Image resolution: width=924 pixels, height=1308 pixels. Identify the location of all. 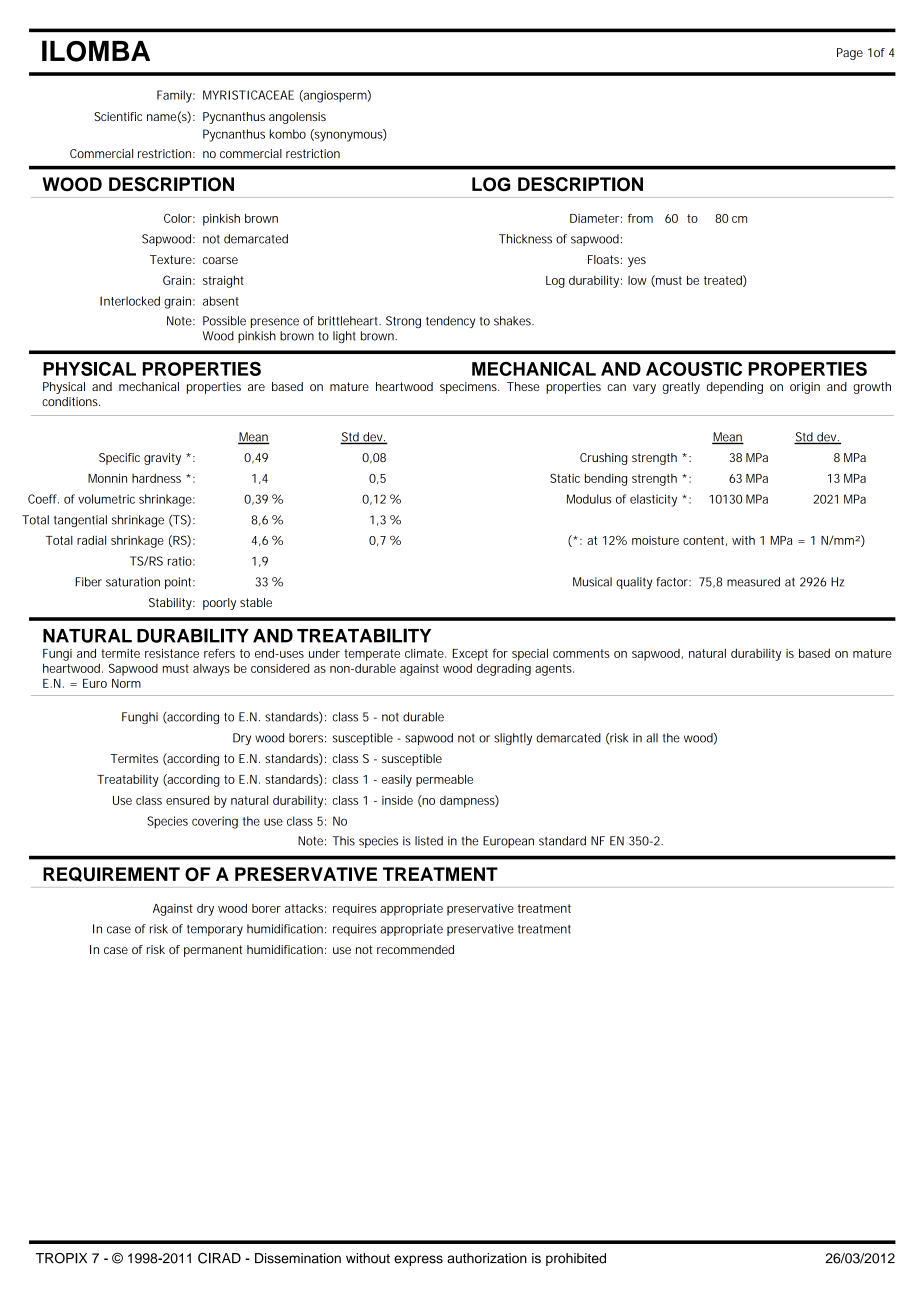
(652, 738).
